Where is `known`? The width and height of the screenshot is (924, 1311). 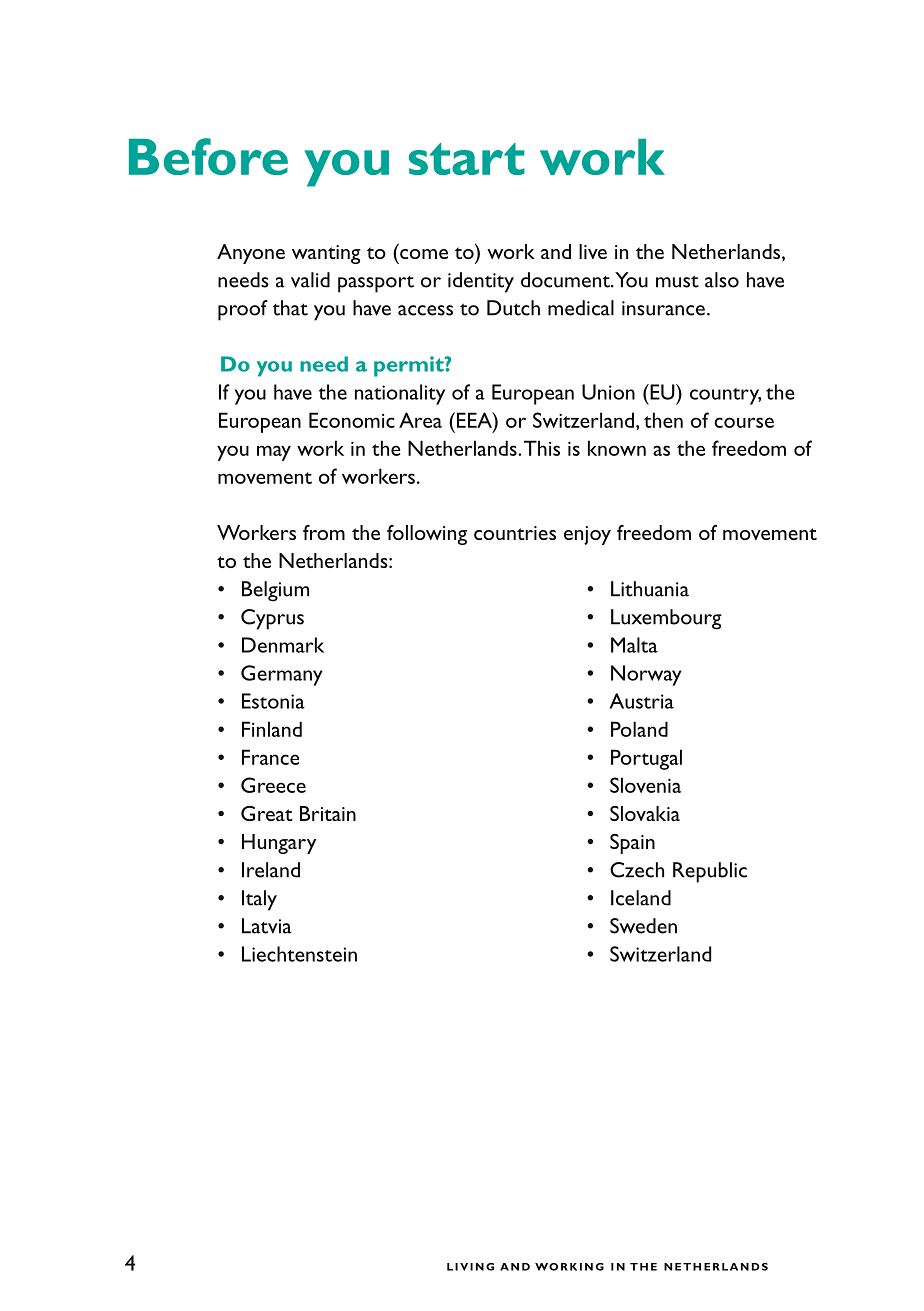
known is located at coordinates (617, 448).
